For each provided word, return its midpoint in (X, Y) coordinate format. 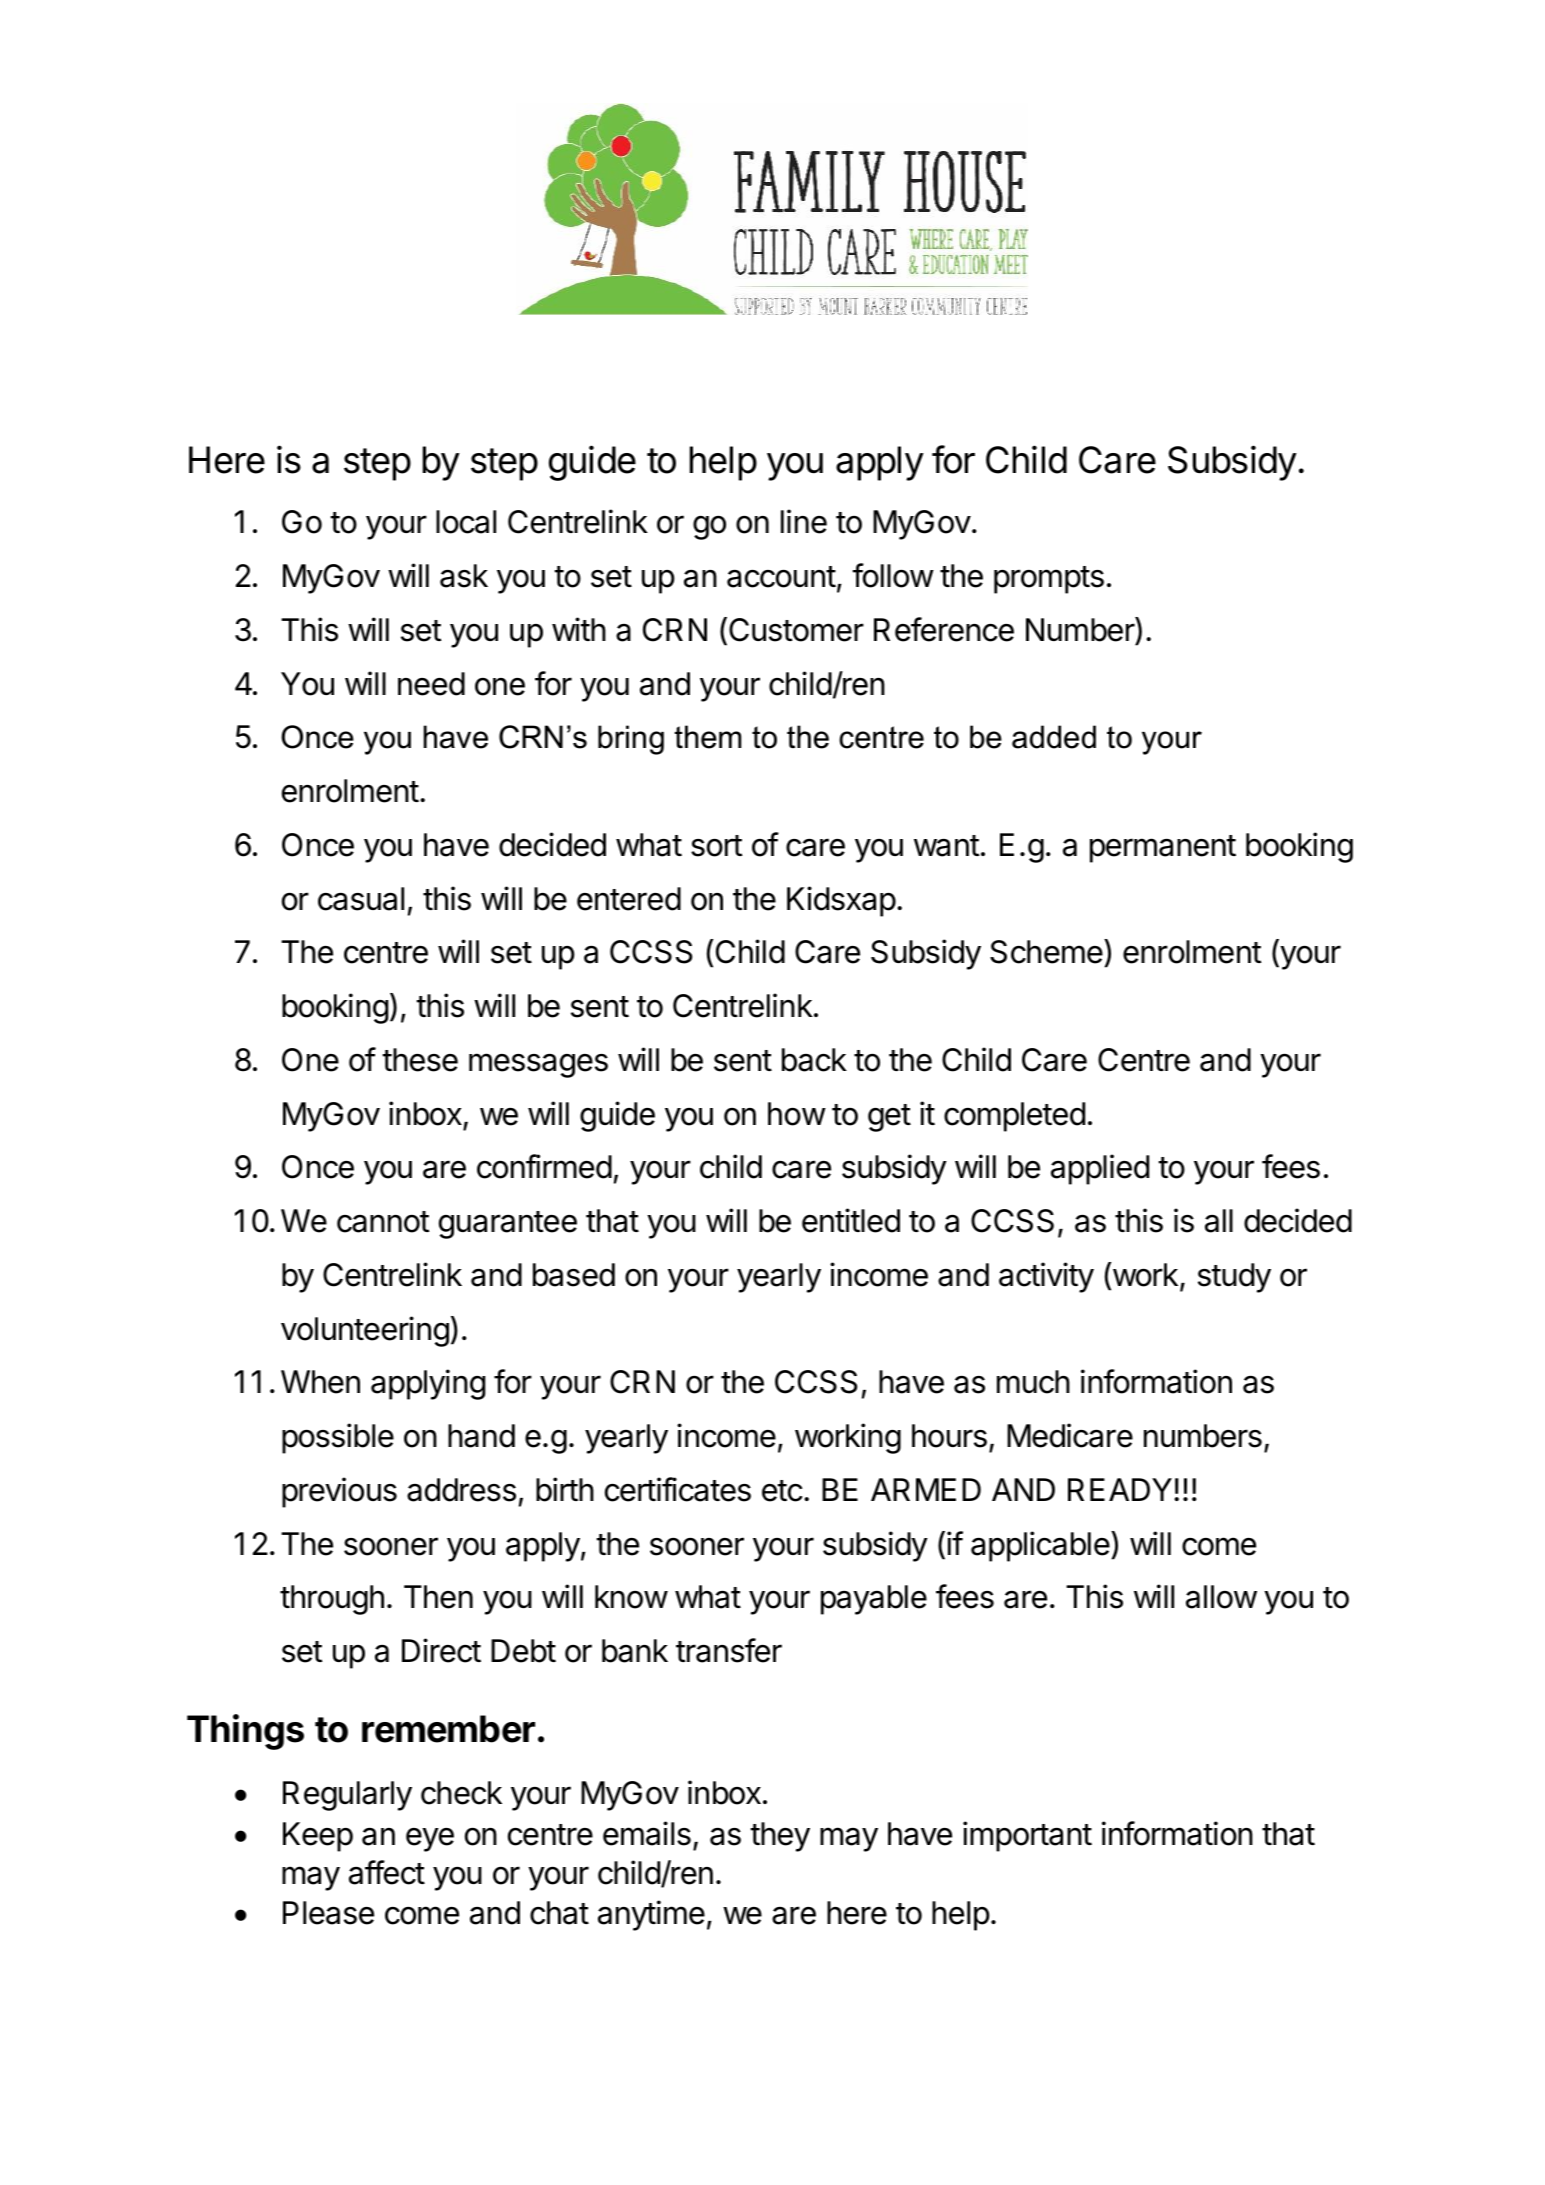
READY (1120, 1489)
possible (338, 1438)
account (781, 577)
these (420, 1060)
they (780, 1837)
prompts (1049, 580)
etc (782, 1491)
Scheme (1046, 952)
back (814, 1060)
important (1027, 1836)
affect (387, 1872)
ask (464, 576)
